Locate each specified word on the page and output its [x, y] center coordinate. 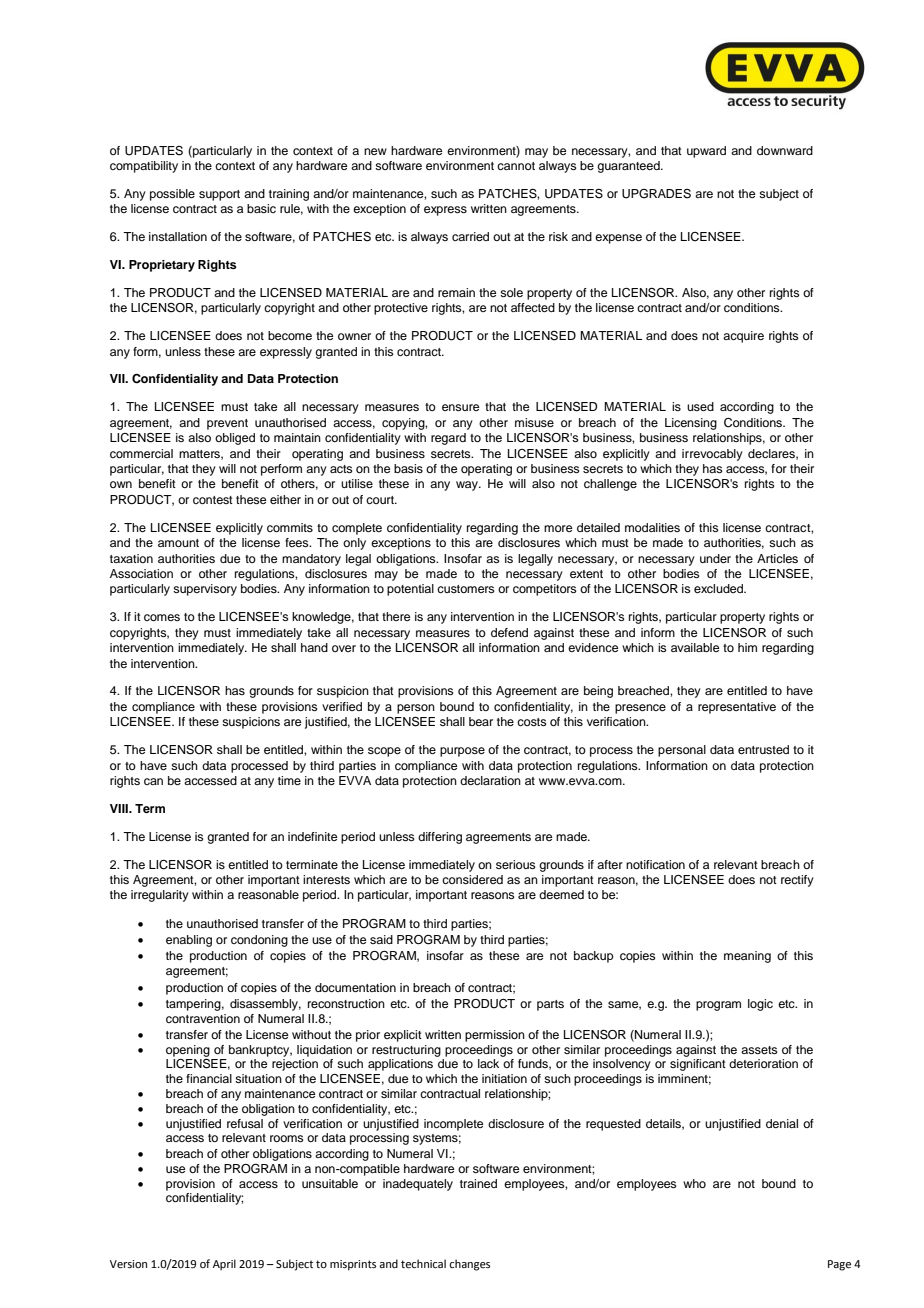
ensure [460, 407]
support [219, 195]
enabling [189, 941]
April [224, 1265]
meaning [747, 957]
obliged [235, 439]
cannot [516, 166]
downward [785, 150]
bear [481, 721]
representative [737, 708]
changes [469, 1265]
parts [550, 1005]
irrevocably [712, 455]
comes [162, 617]
